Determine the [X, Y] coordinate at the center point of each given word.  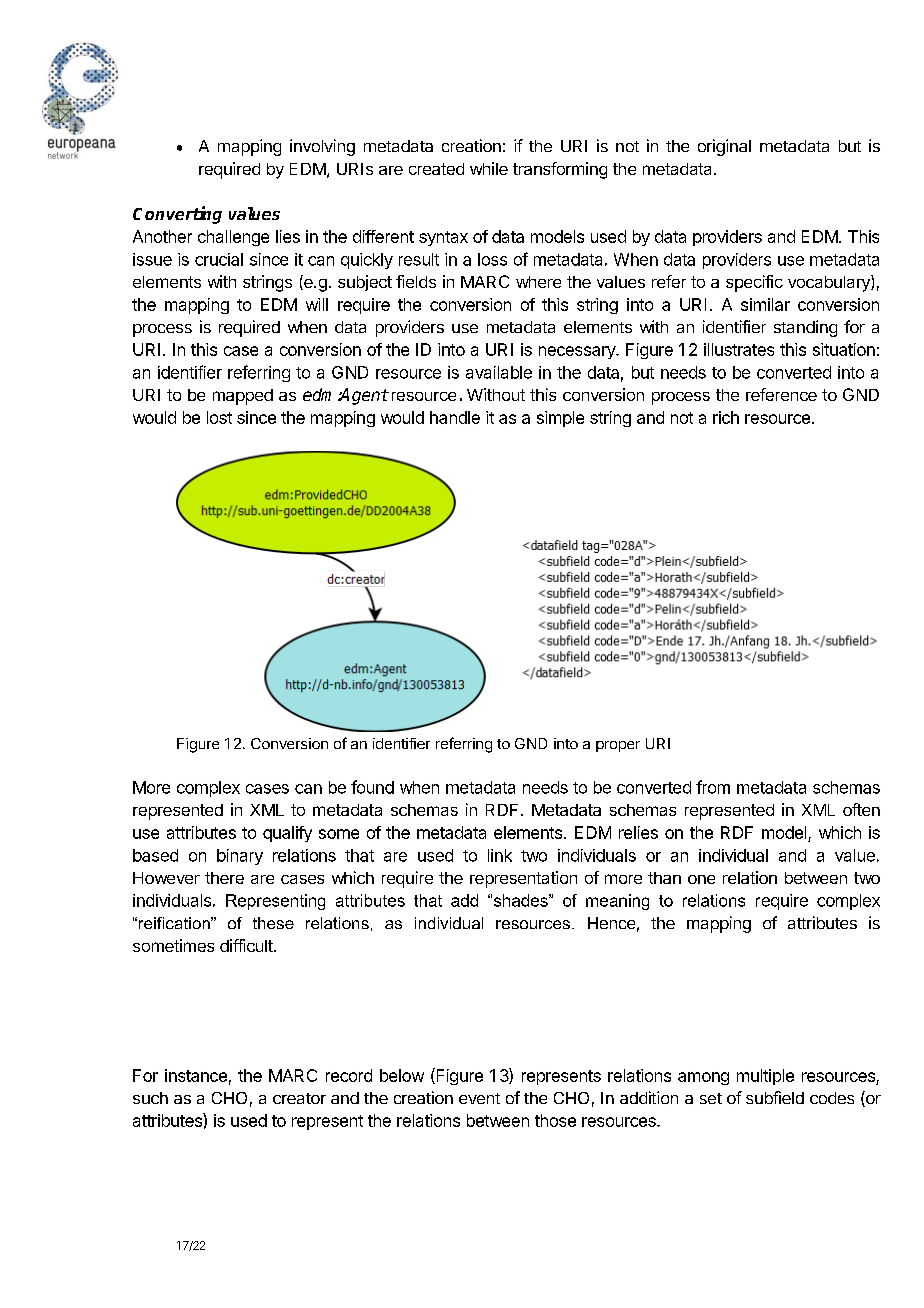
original [724, 147]
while [489, 168]
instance [196, 1075]
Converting [177, 215]
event [479, 1098]
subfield [775, 1097]
